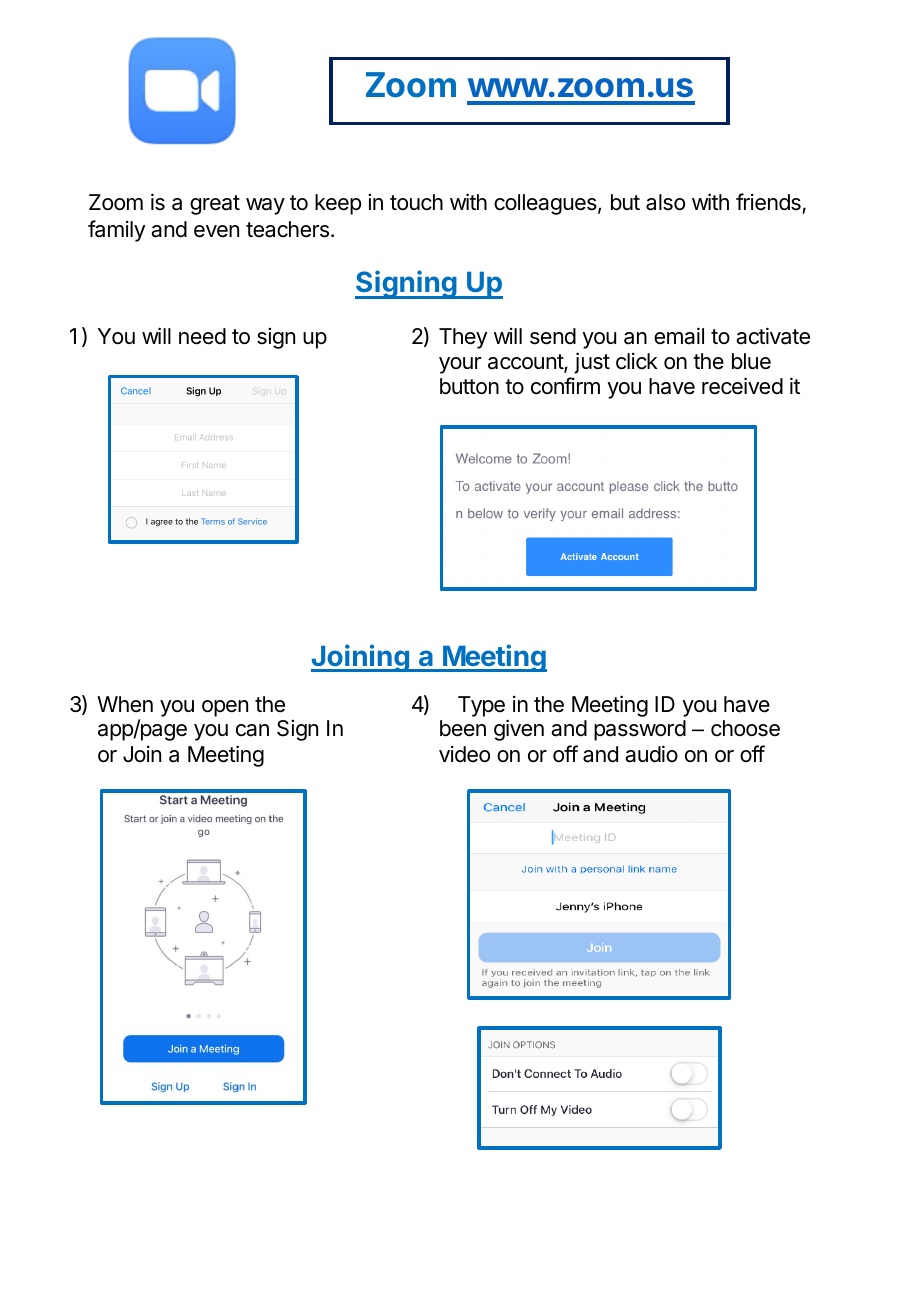  Describe the element at coordinates (742, 386) in the page. I see `received` at that location.
